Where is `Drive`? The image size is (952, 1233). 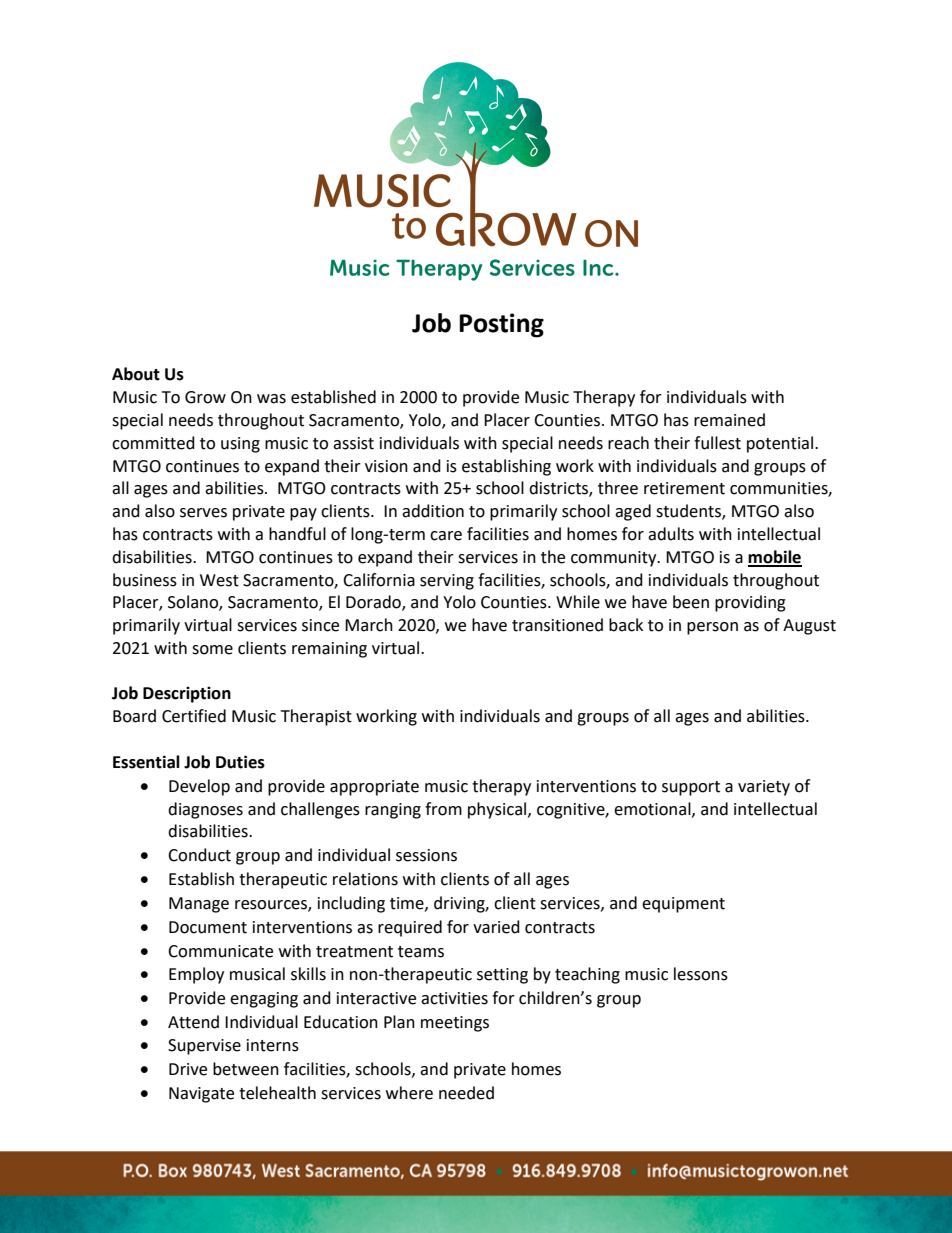
Drive is located at coordinates (188, 1069).
